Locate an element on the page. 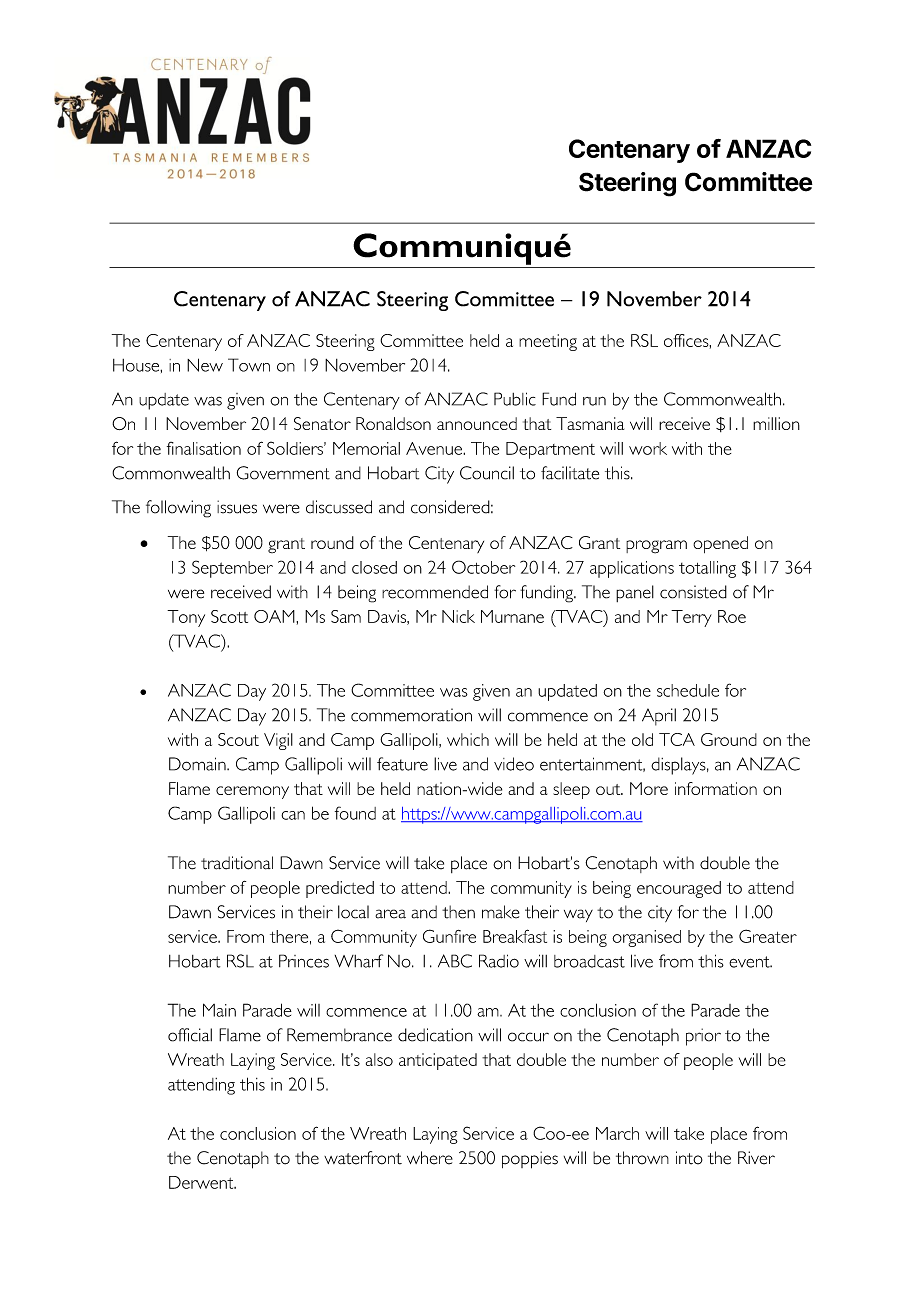 This page has height=1308, width=924. Public is located at coordinates (515, 399).
